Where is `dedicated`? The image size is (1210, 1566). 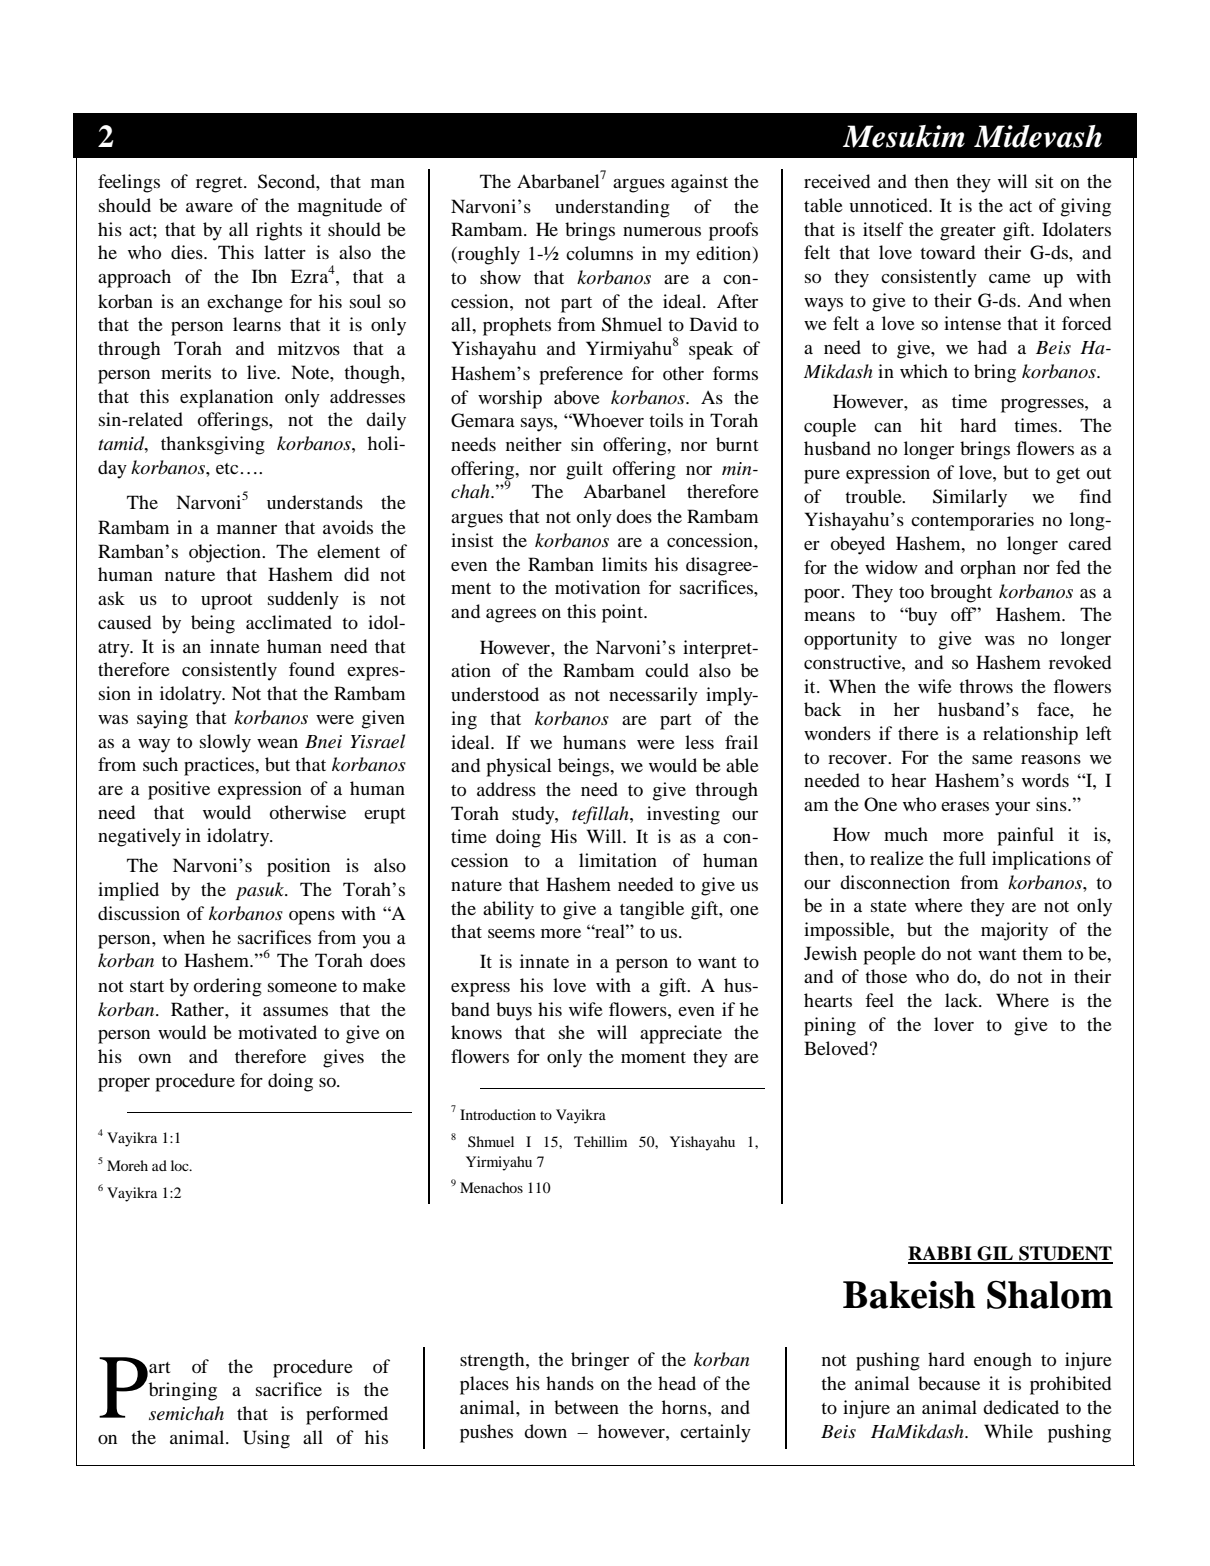
dedicated is located at coordinates (1021, 1407).
